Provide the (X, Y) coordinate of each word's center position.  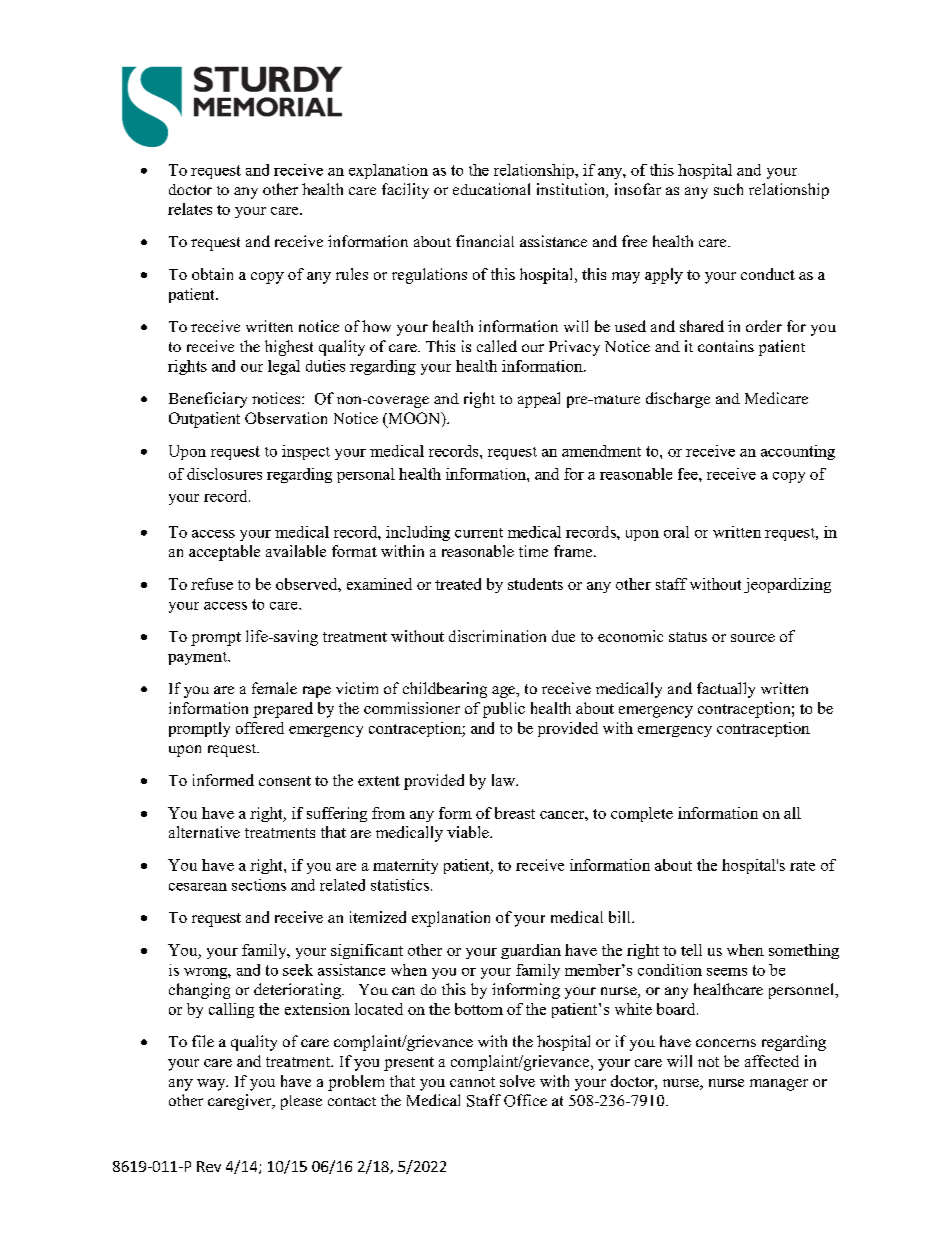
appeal (539, 400)
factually (726, 690)
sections (259, 885)
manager (779, 1085)
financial (485, 241)
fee (689, 474)
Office (525, 1100)
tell (691, 950)
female (274, 688)
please (301, 1102)
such (728, 189)
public (504, 710)
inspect (306, 452)
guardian (531, 951)
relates (190, 209)
